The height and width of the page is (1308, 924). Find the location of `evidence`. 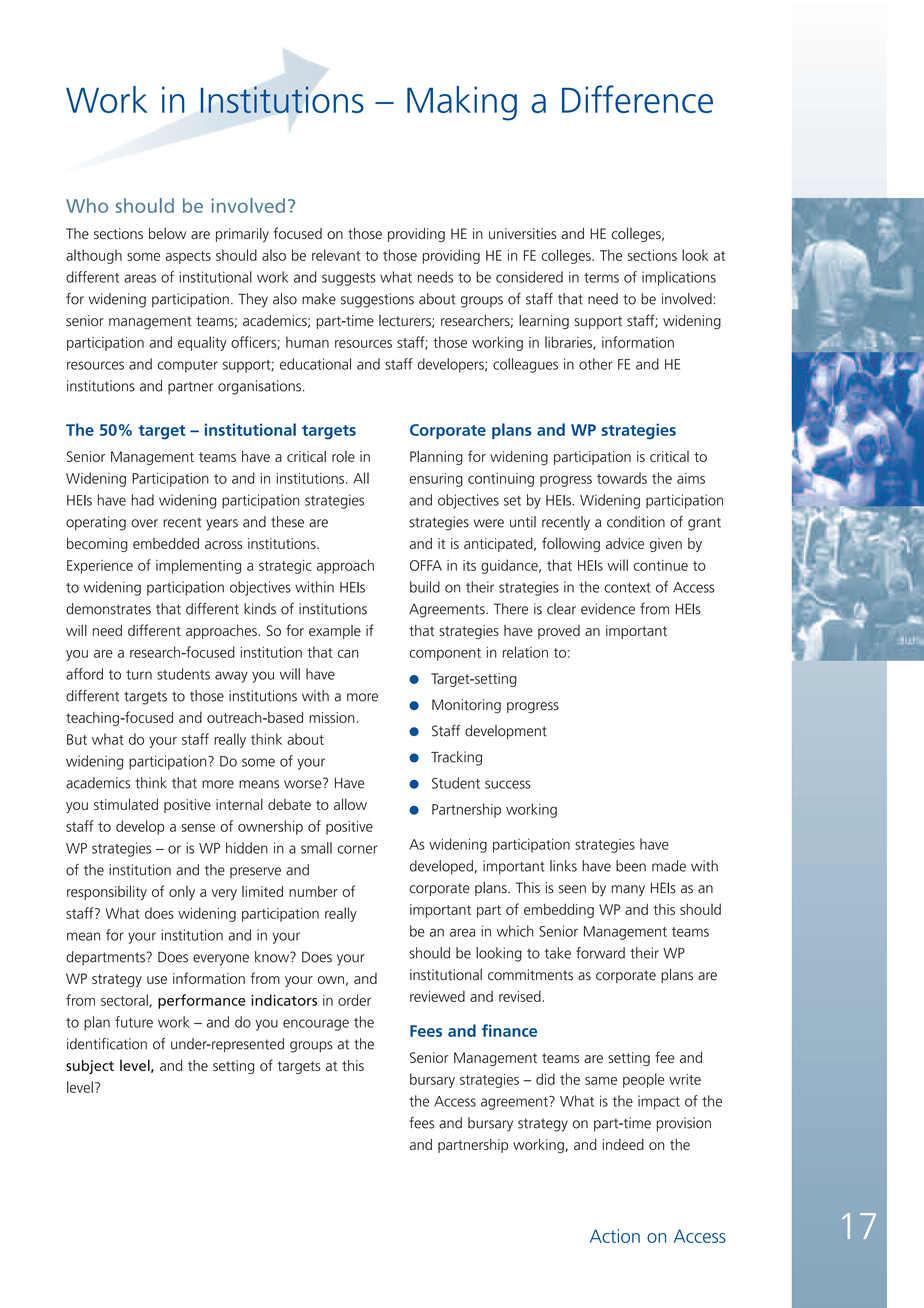

evidence is located at coordinates (608, 609).
